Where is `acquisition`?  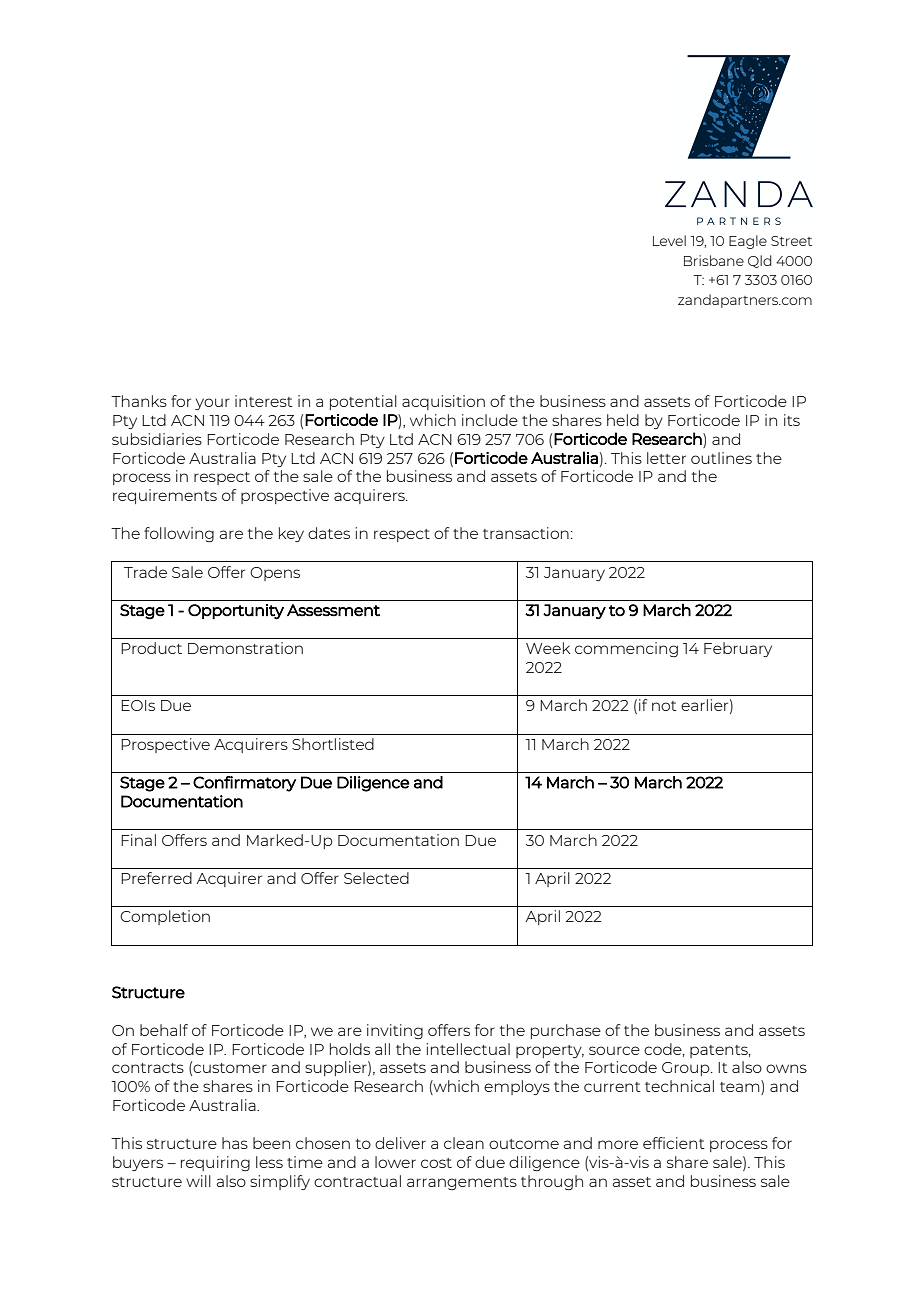 acquisition is located at coordinates (443, 402).
